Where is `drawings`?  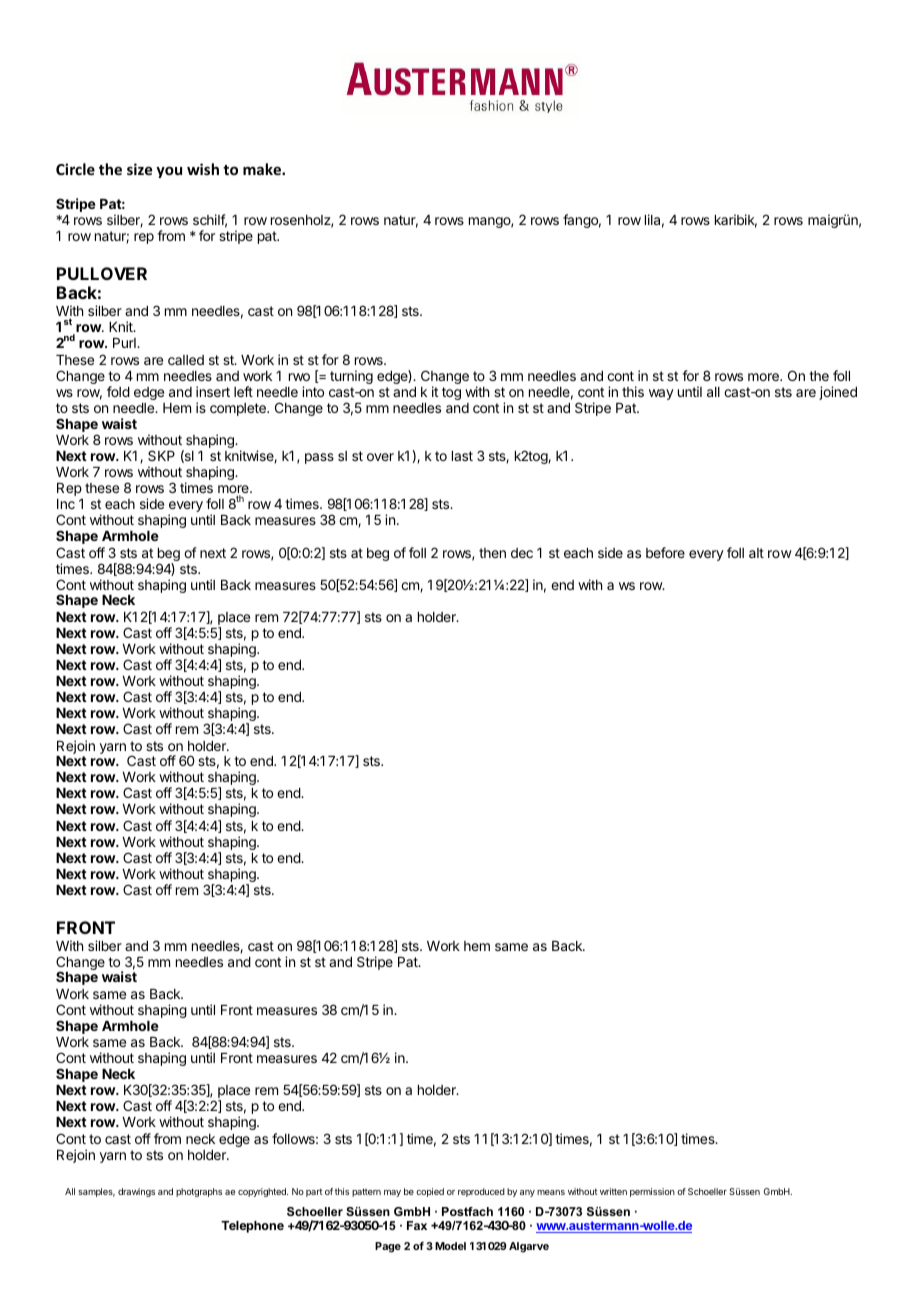
drawings is located at coordinates (136, 1192).
